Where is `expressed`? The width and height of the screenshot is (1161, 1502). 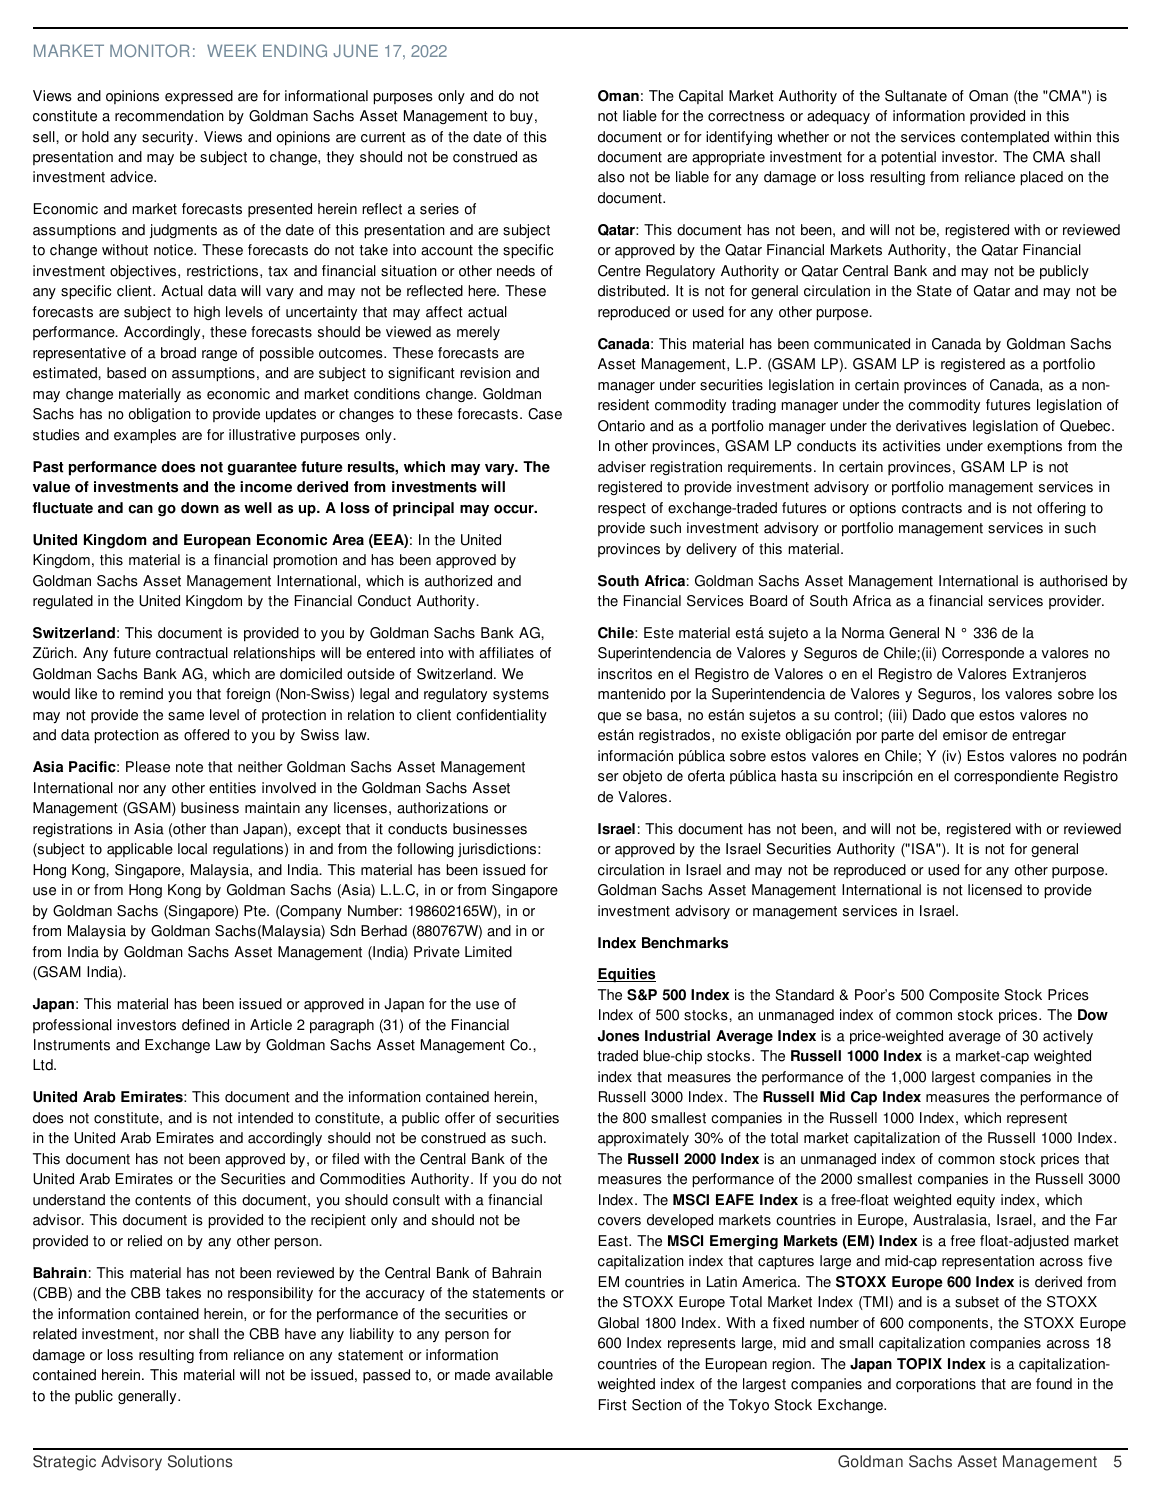
expressed is located at coordinates (199, 97).
